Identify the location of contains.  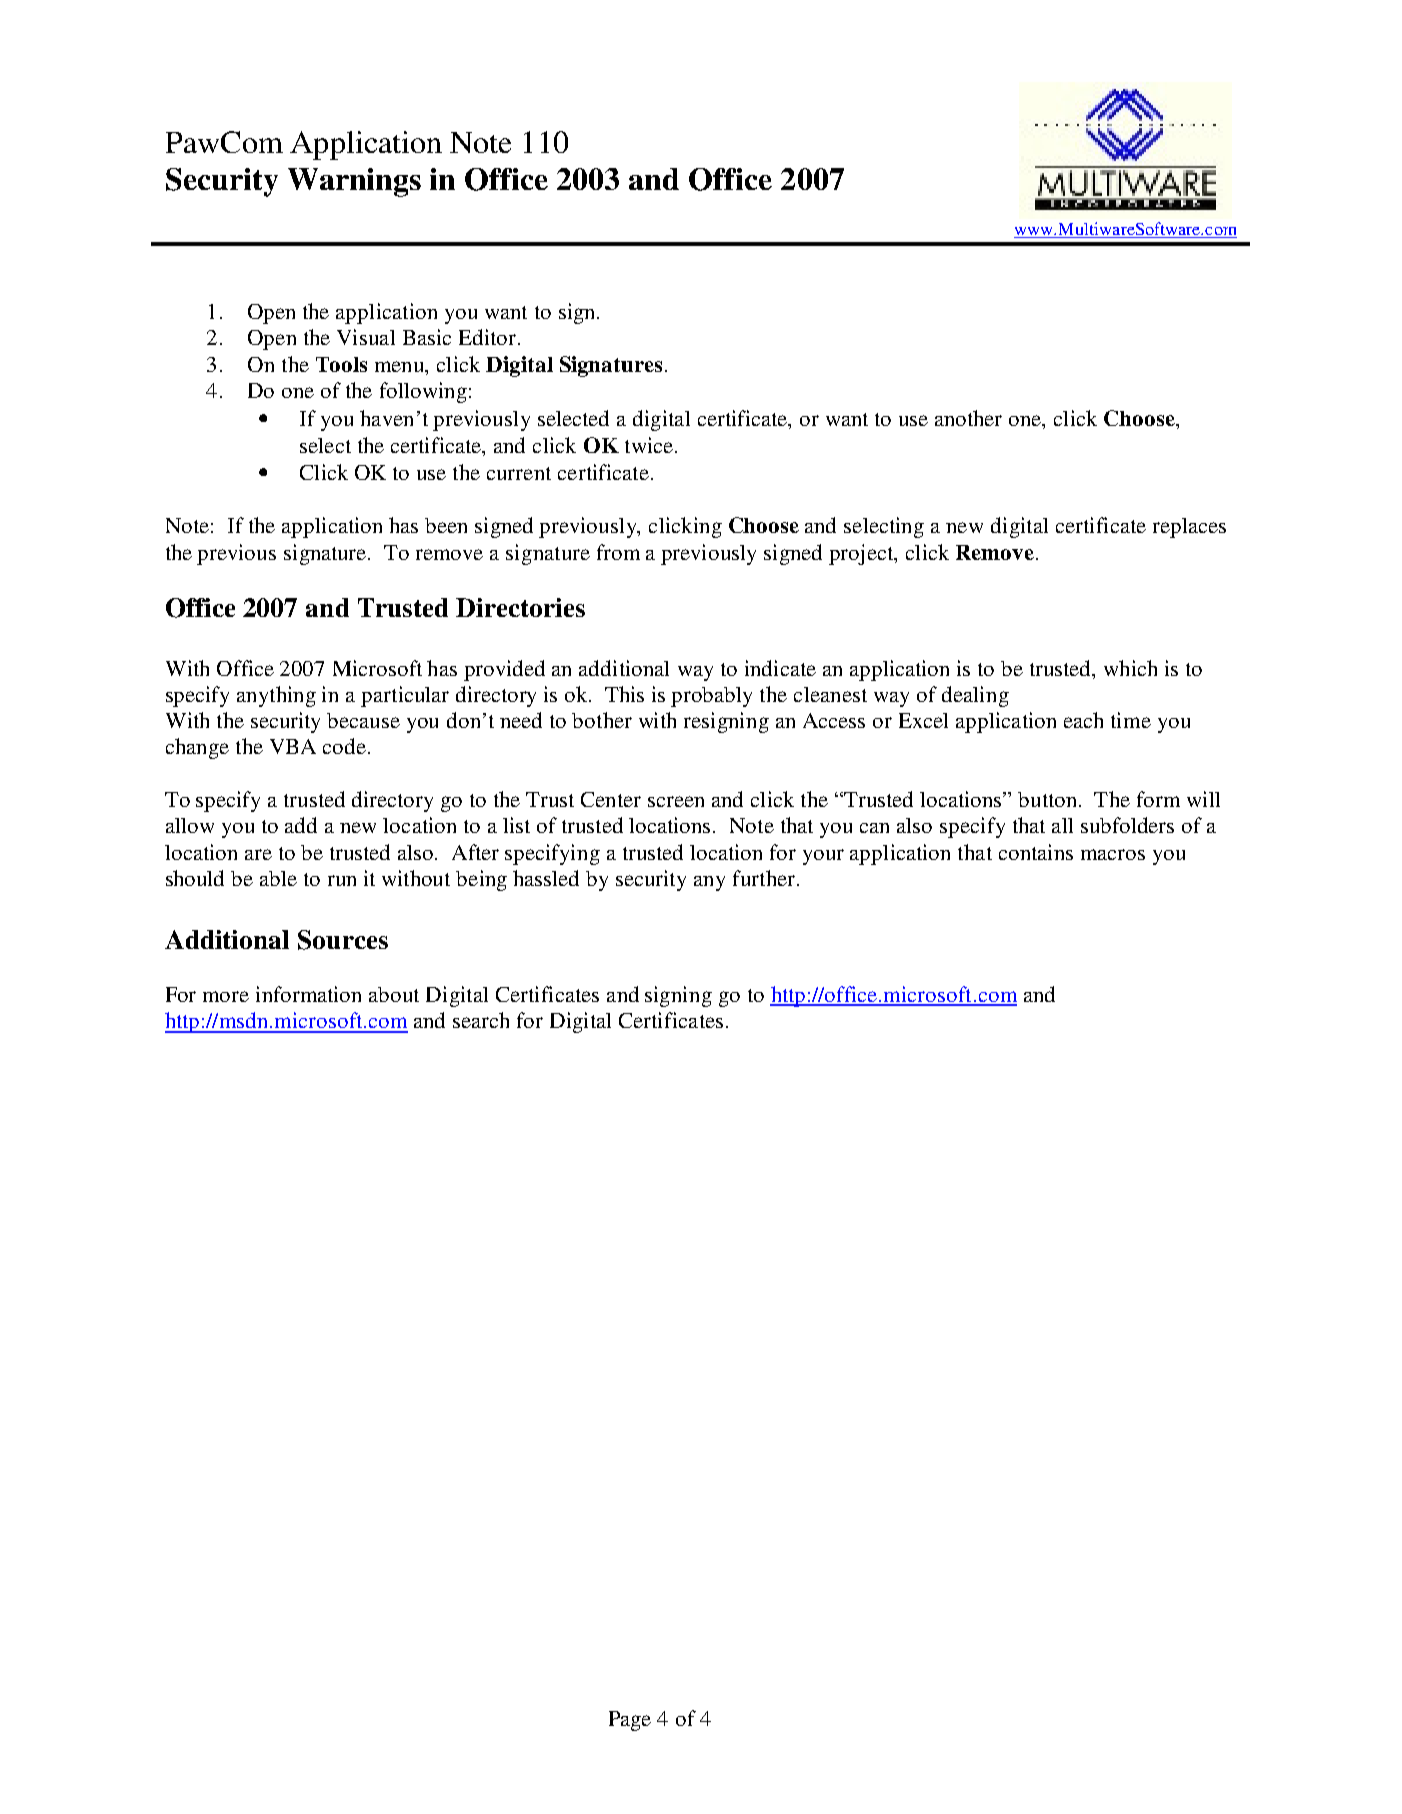
(1036, 852).
